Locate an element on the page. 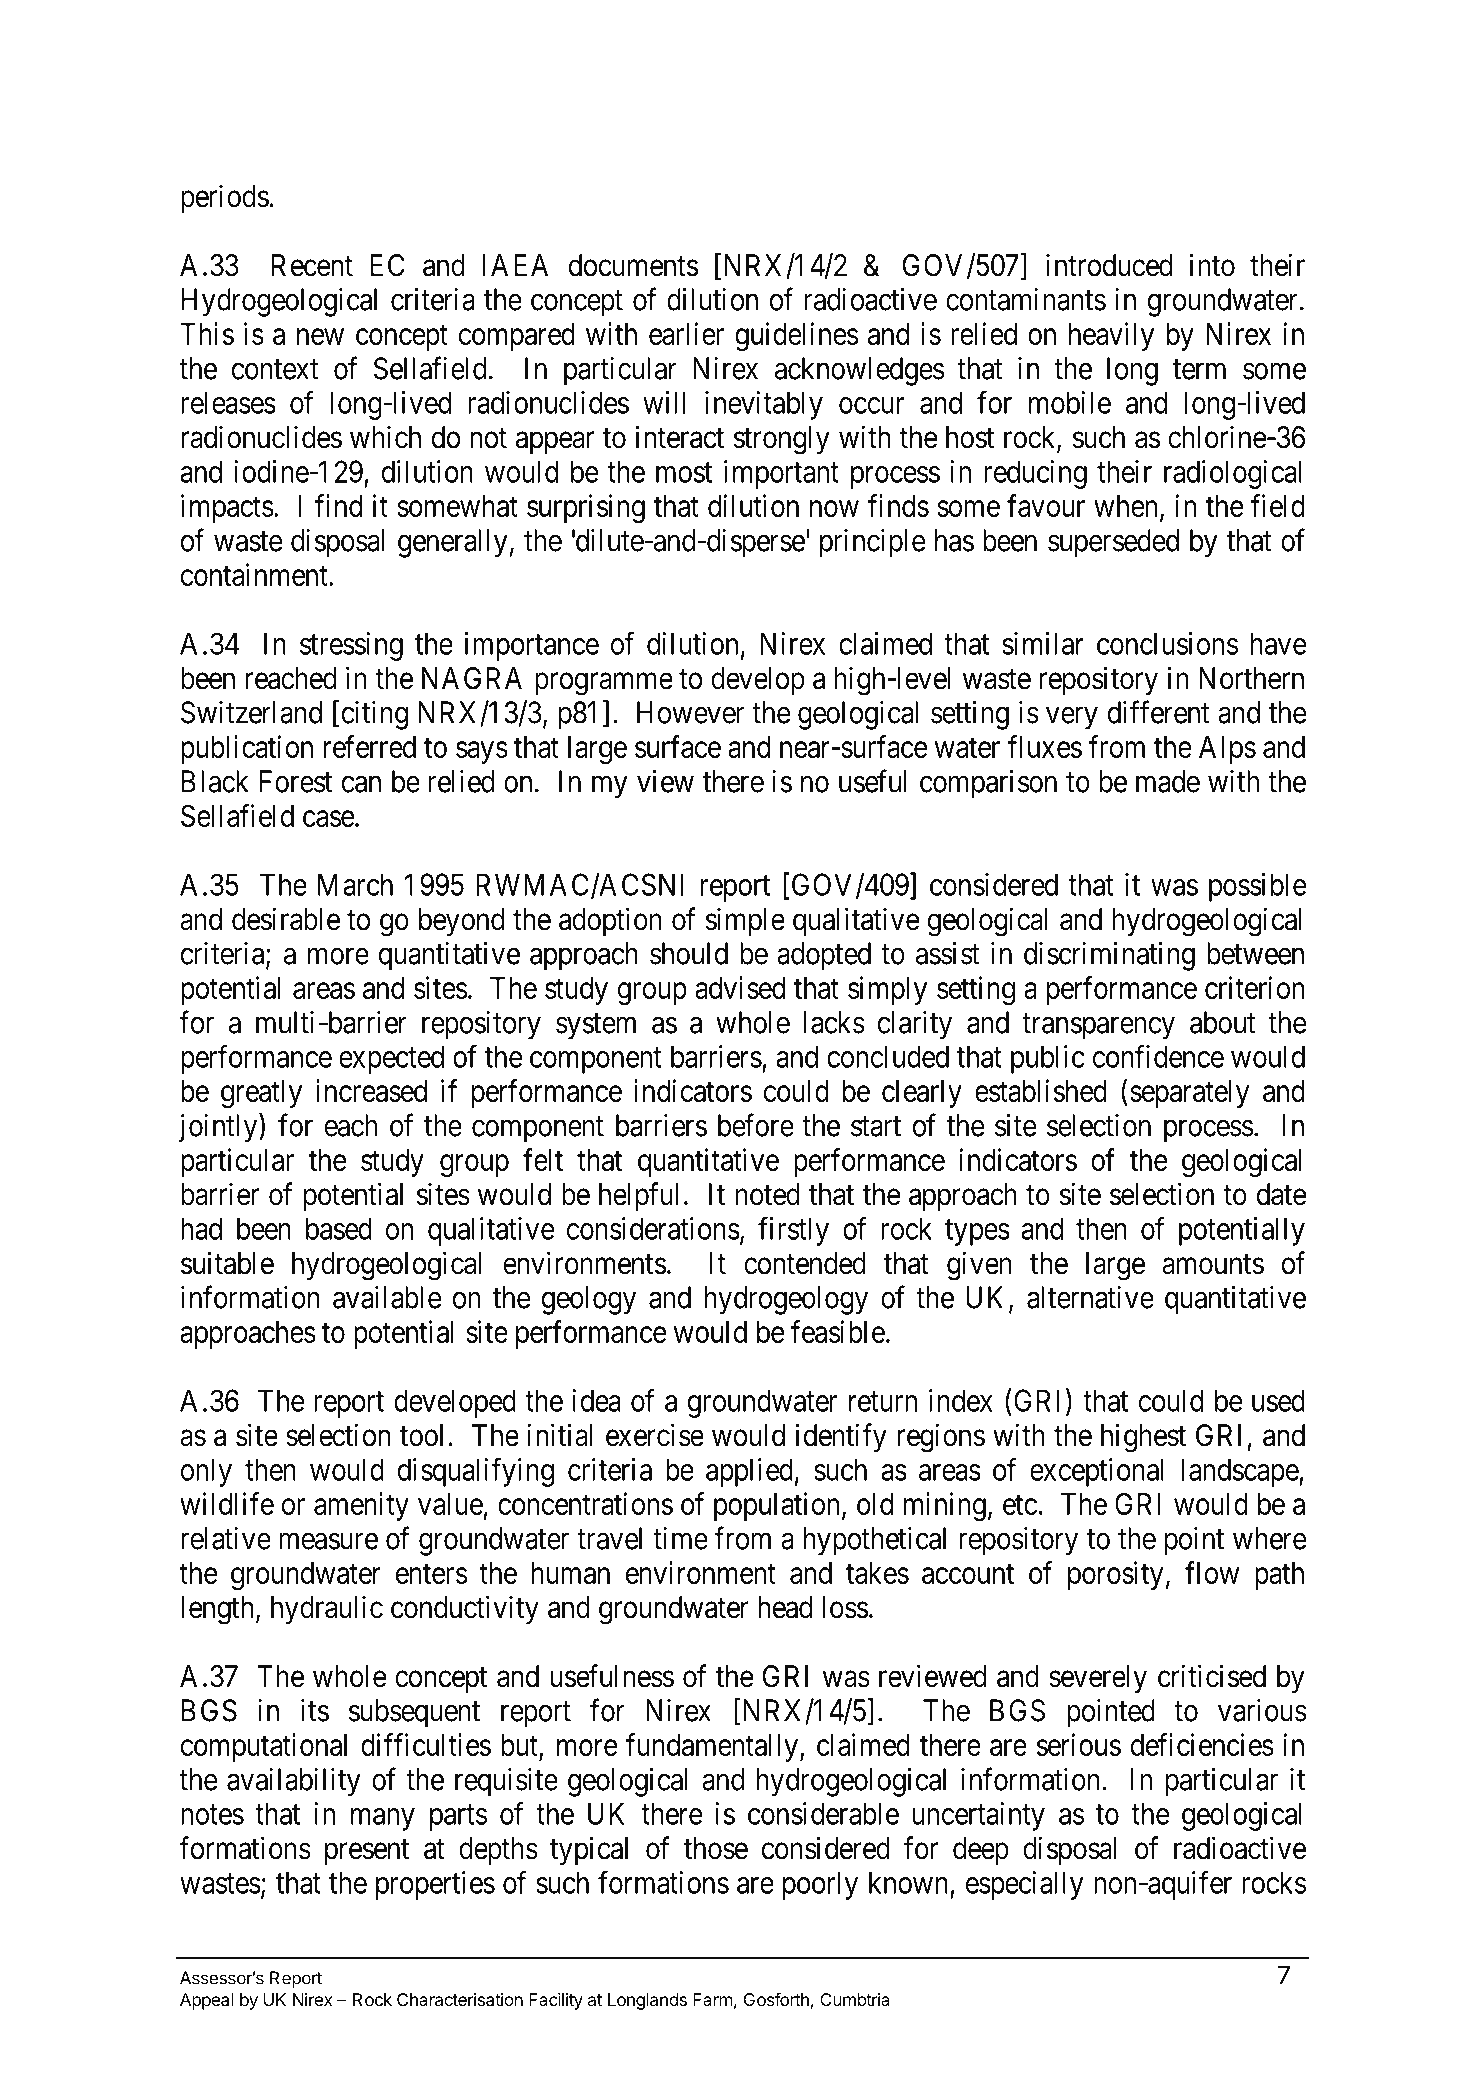 The width and height of the image is (1484, 2100). citing is located at coordinates (375, 715).
